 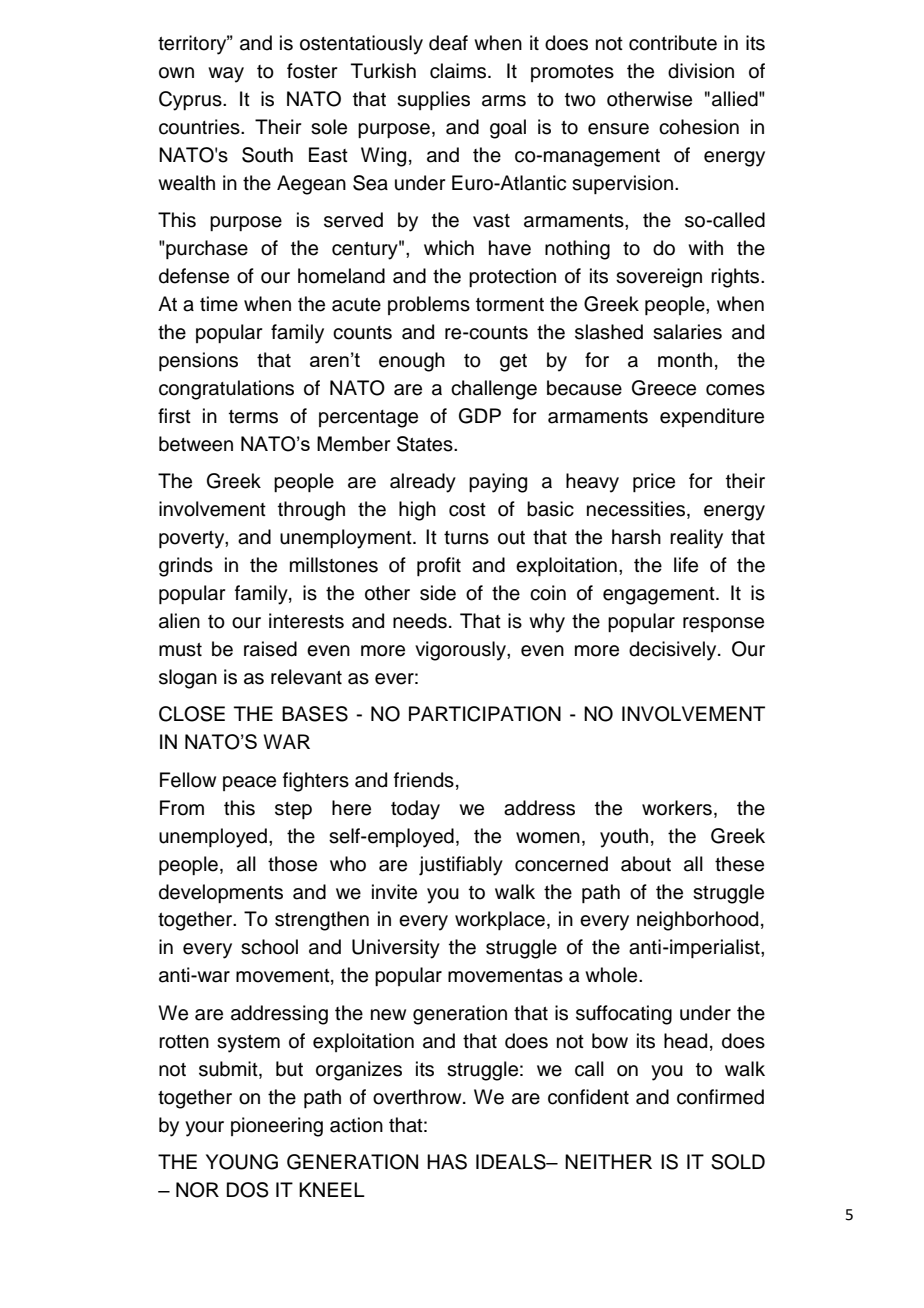 I want to click on peace, so click(x=249, y=783).
